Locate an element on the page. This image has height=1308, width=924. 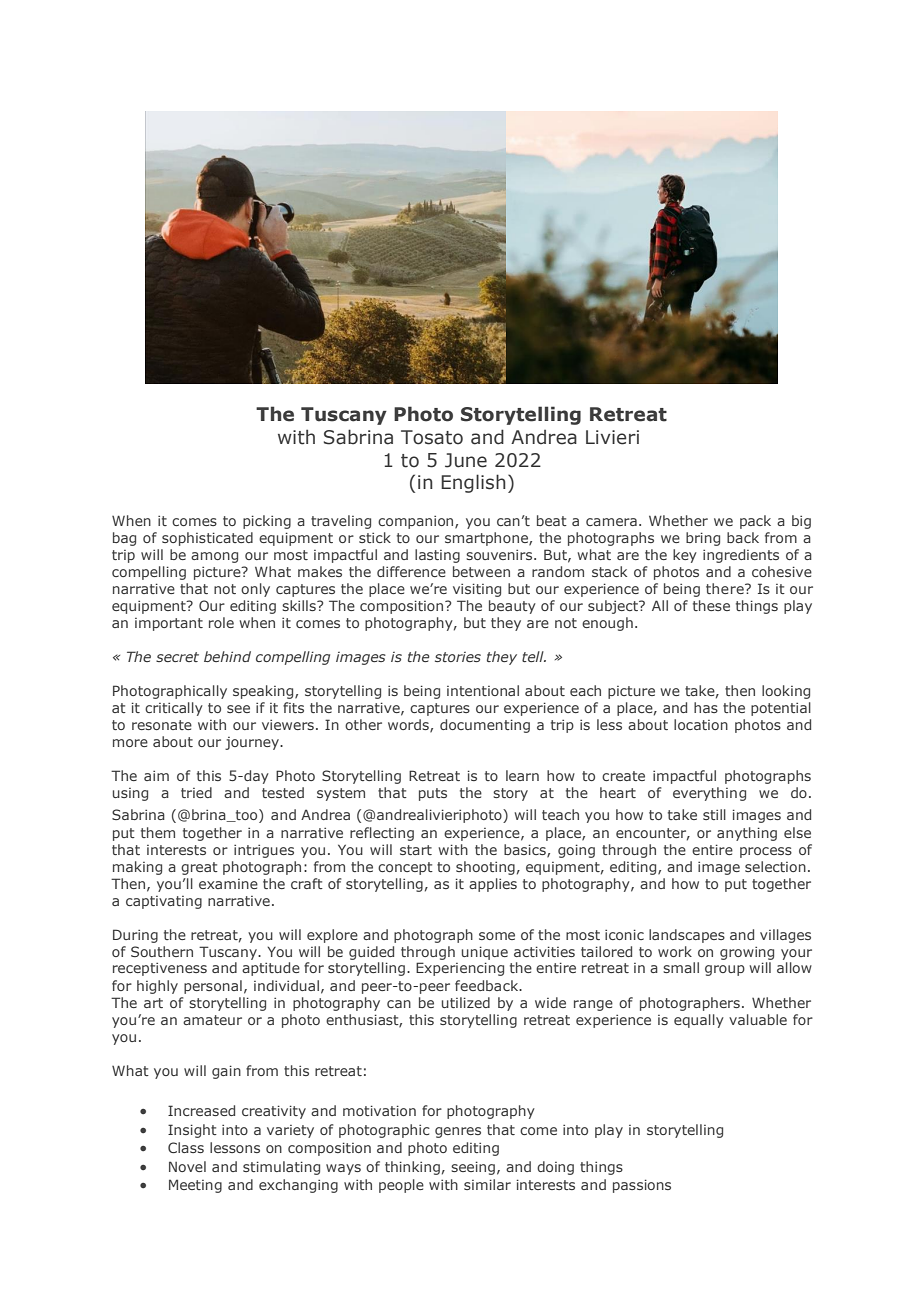
puts is located at coordinates (433, 794).
